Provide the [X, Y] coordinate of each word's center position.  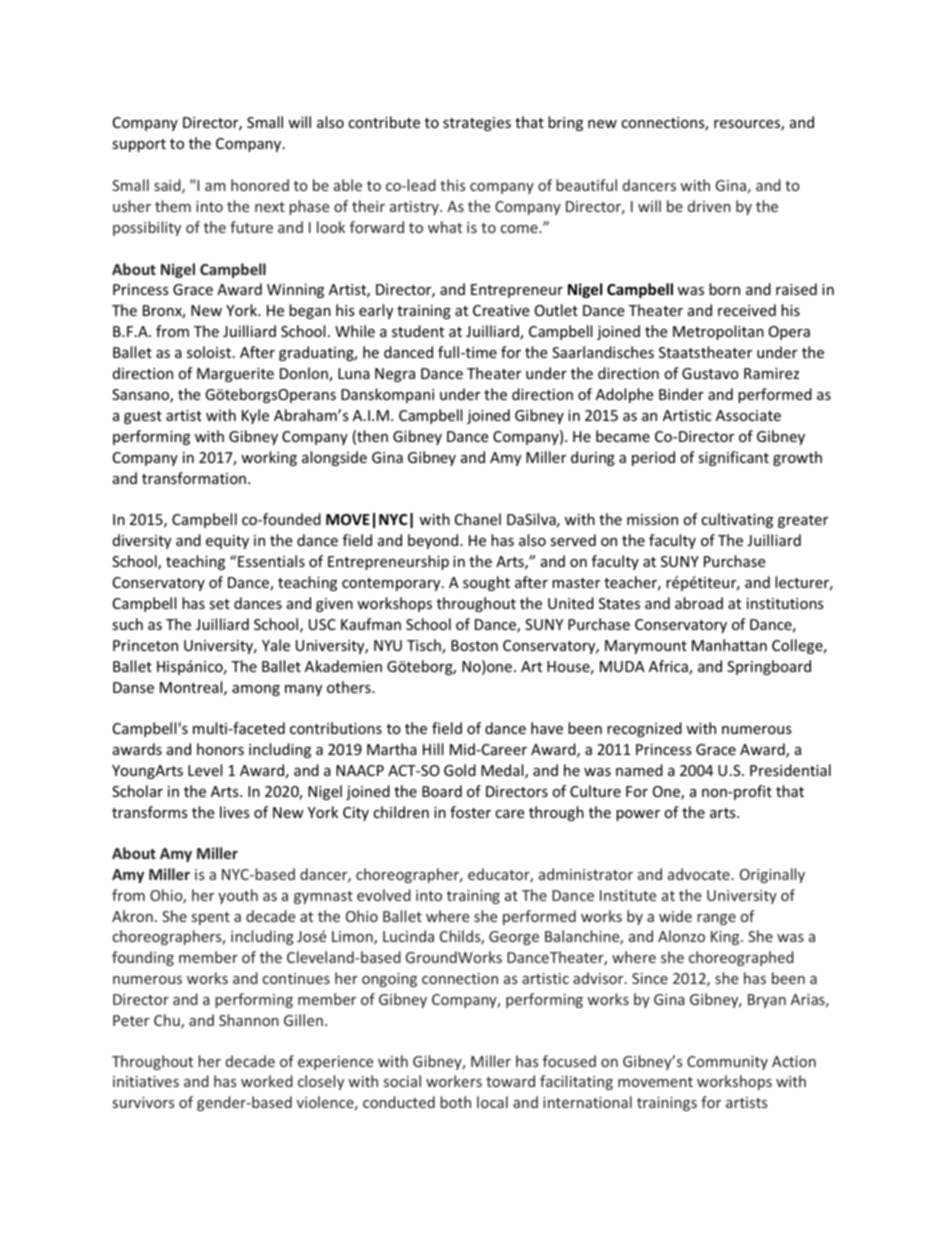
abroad [699, 603]
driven [709, 206]
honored [260, 185]
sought [486, 583]
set [219, 604]
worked [267, 1081]
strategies [477, 124]
